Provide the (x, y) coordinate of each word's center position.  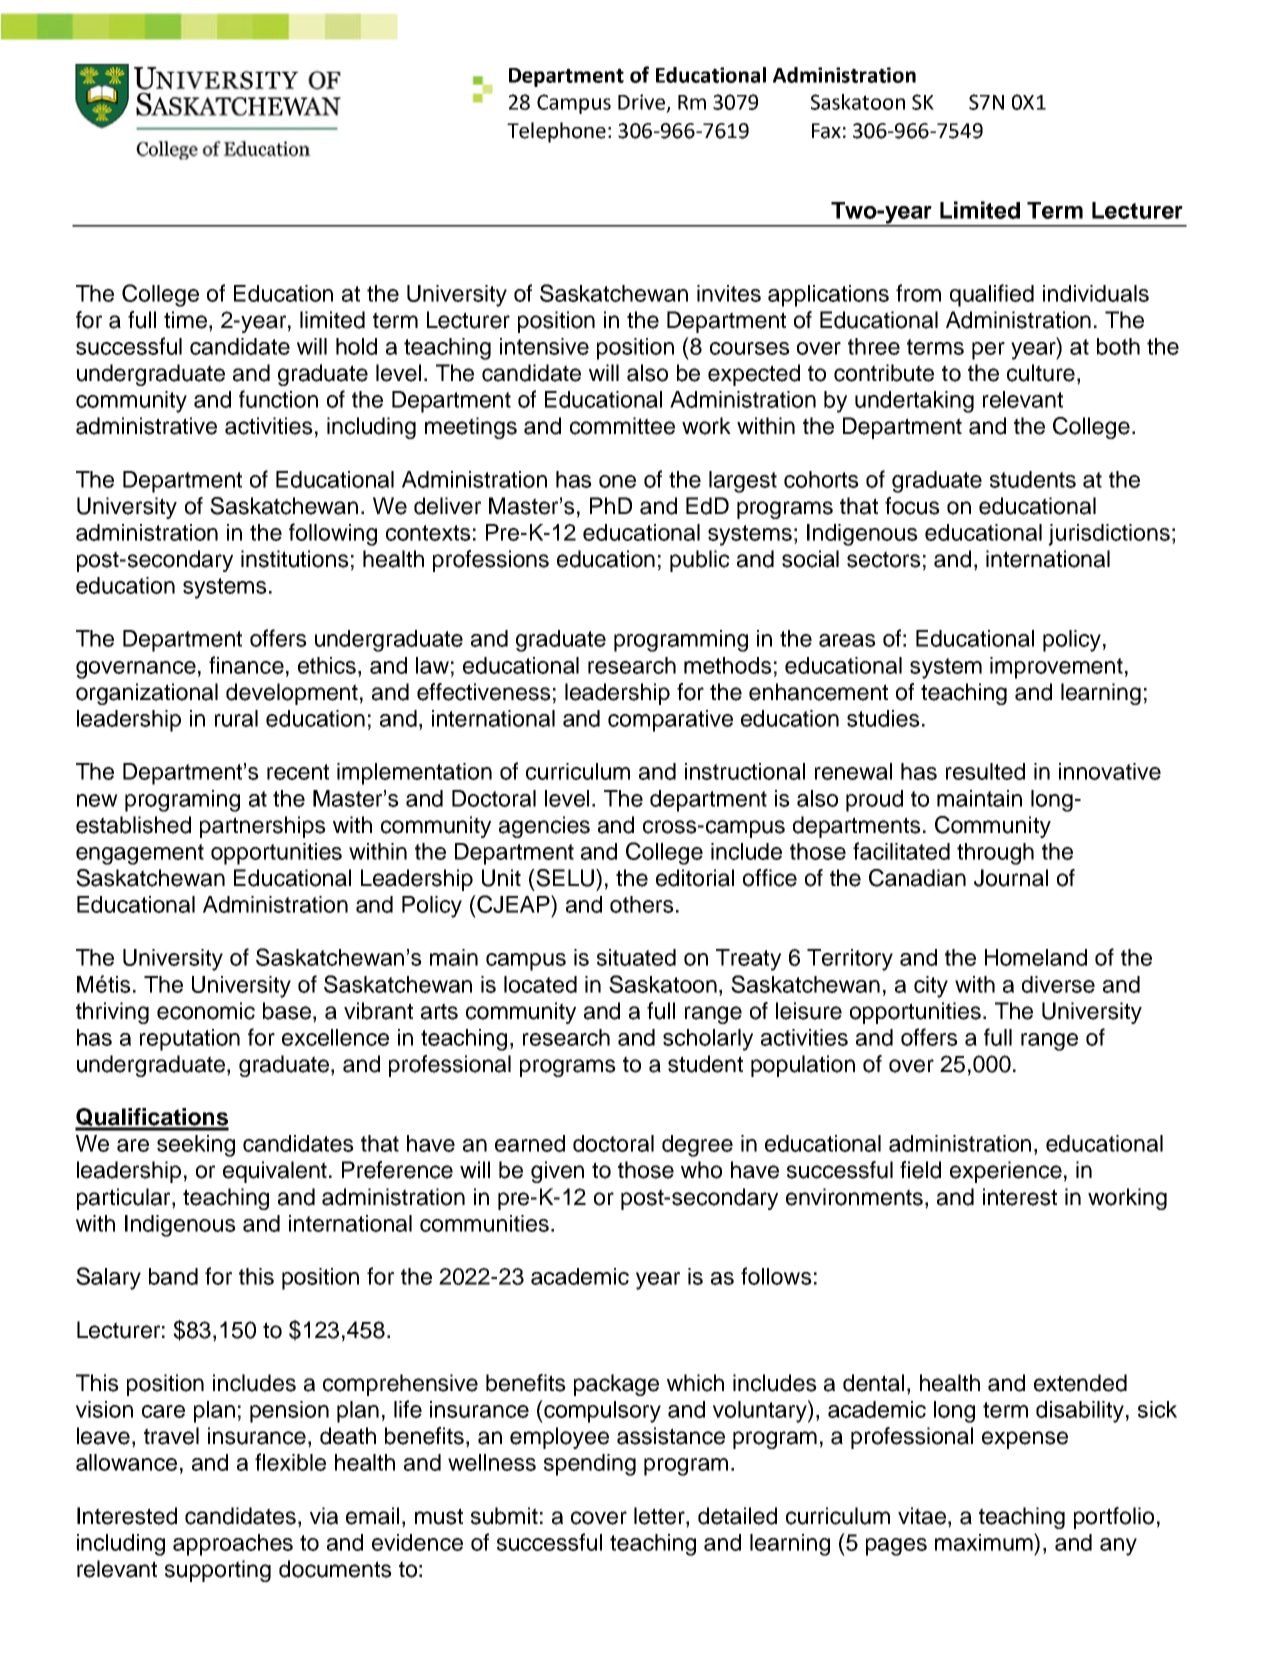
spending (590, 1465)
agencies (544, 827)
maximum (985, 1542)
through (995, 854)
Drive (641, 102)
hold (356, 346)
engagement (140, 854)
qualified (992, 295)
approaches (233, 1545)
